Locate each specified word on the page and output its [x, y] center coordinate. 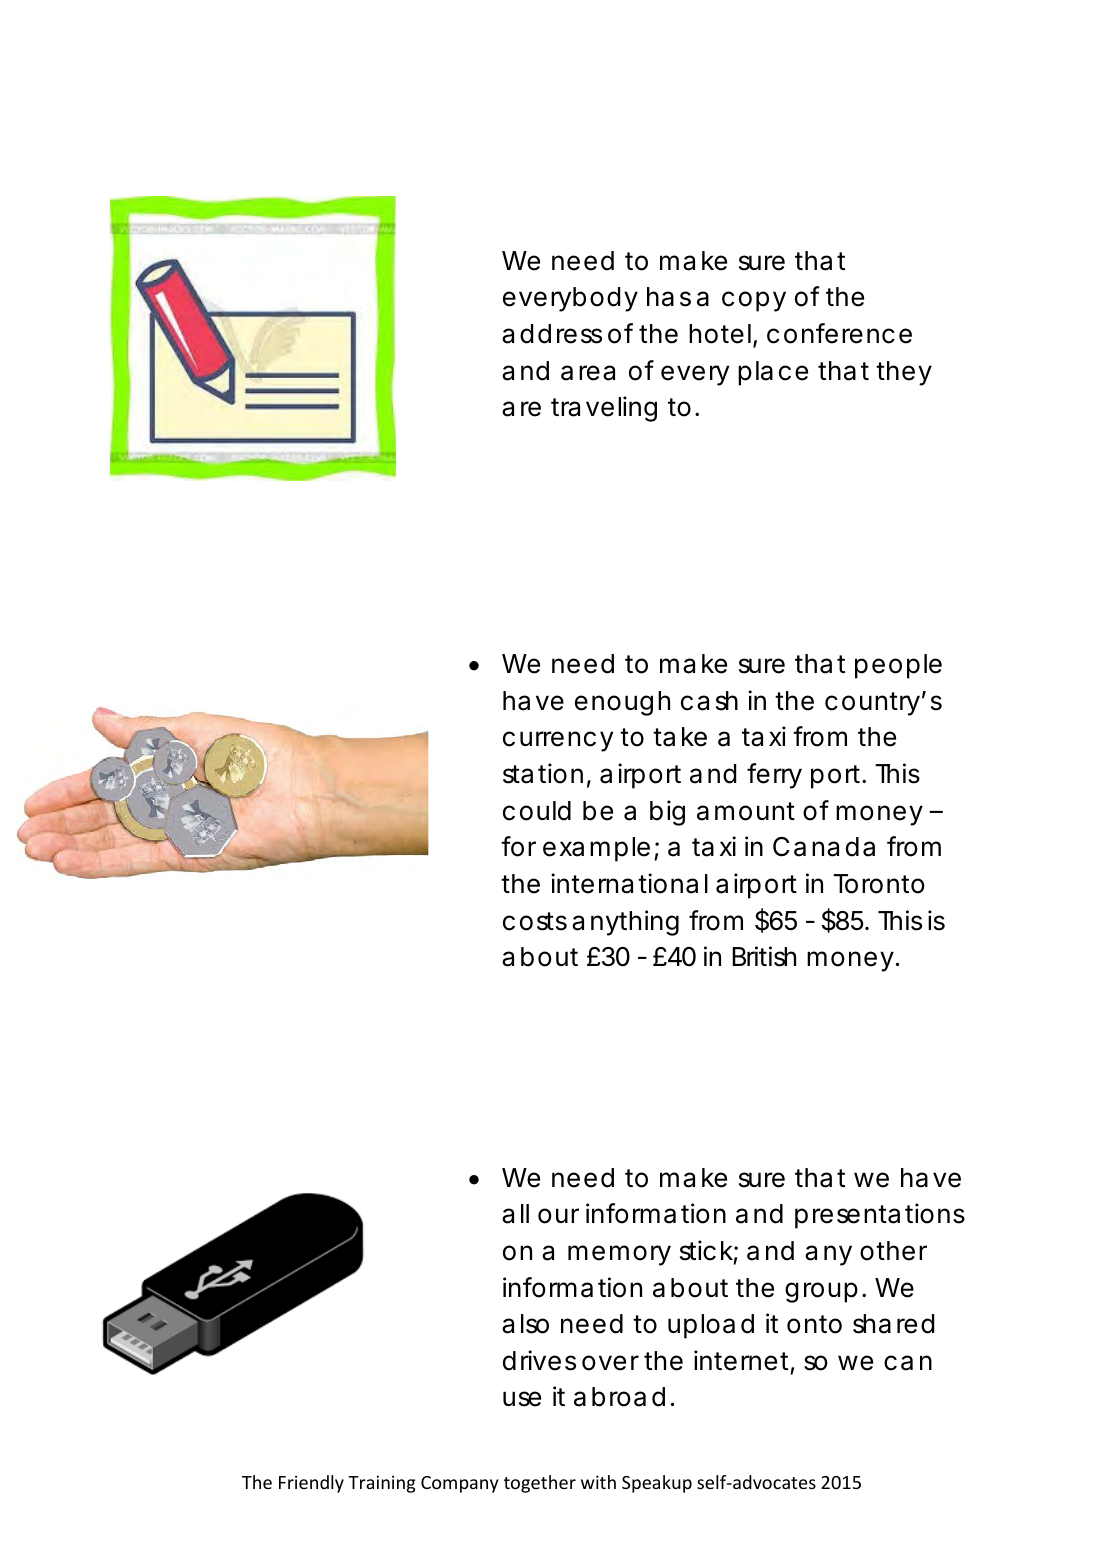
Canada [824, 847]
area [588, 373]
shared [893, 1324]
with [598, 1482]
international [629, 883]
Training [381, 1484]
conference [839, 333]
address [552, 334]
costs [535, 921]
